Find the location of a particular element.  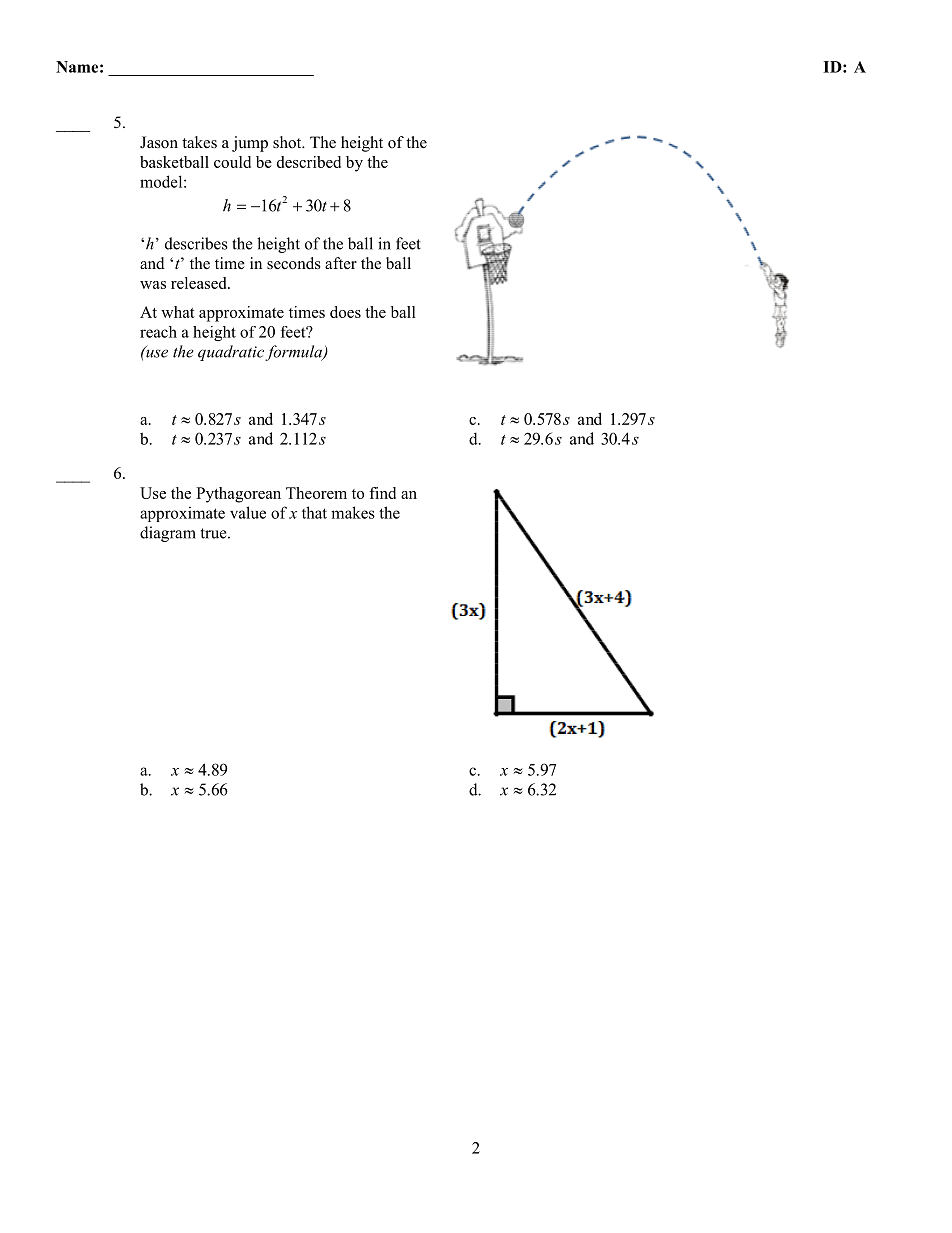

jump is located at coordinates (250, 144).
